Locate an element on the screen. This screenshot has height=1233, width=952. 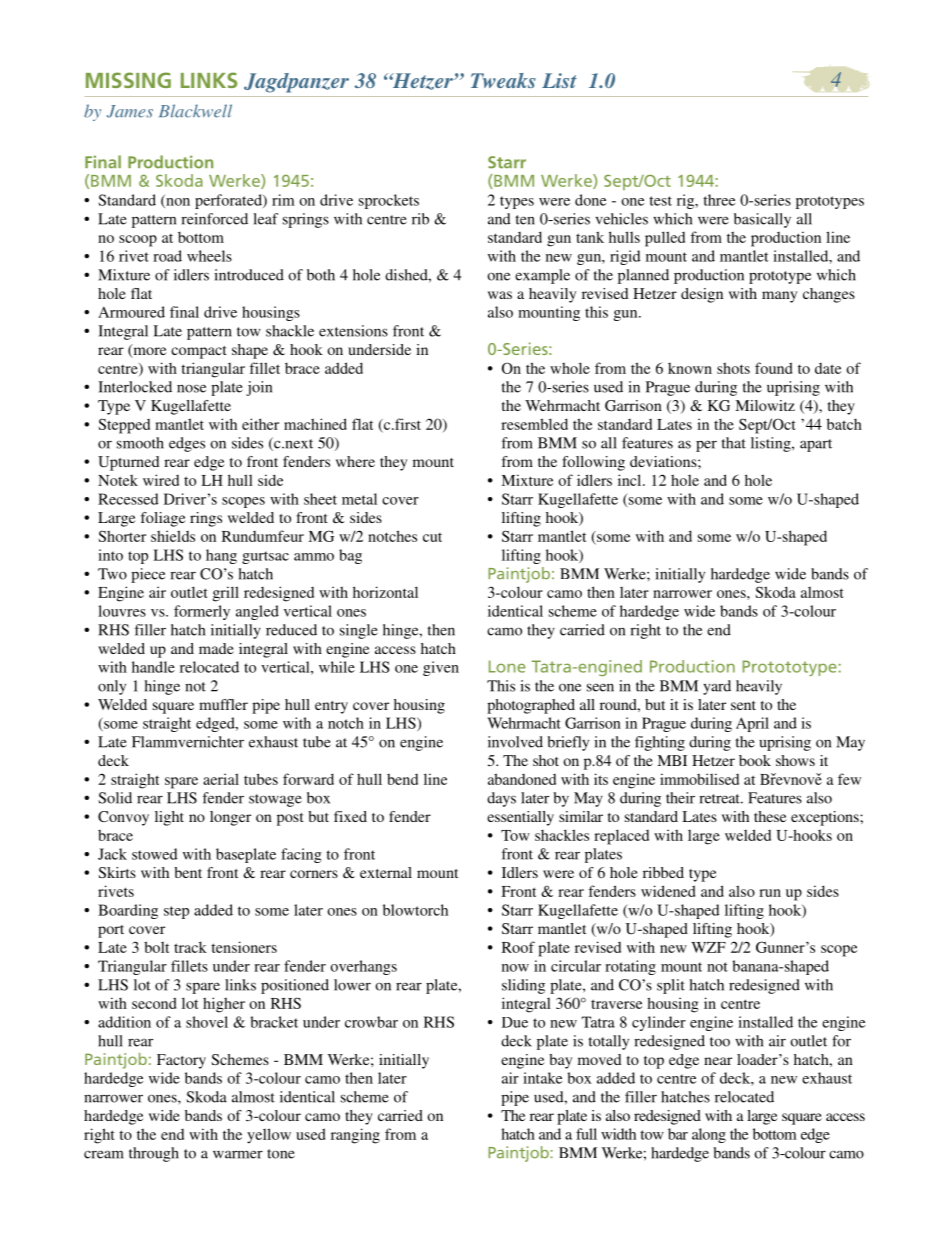
three is located at coordinates (719, 200).
